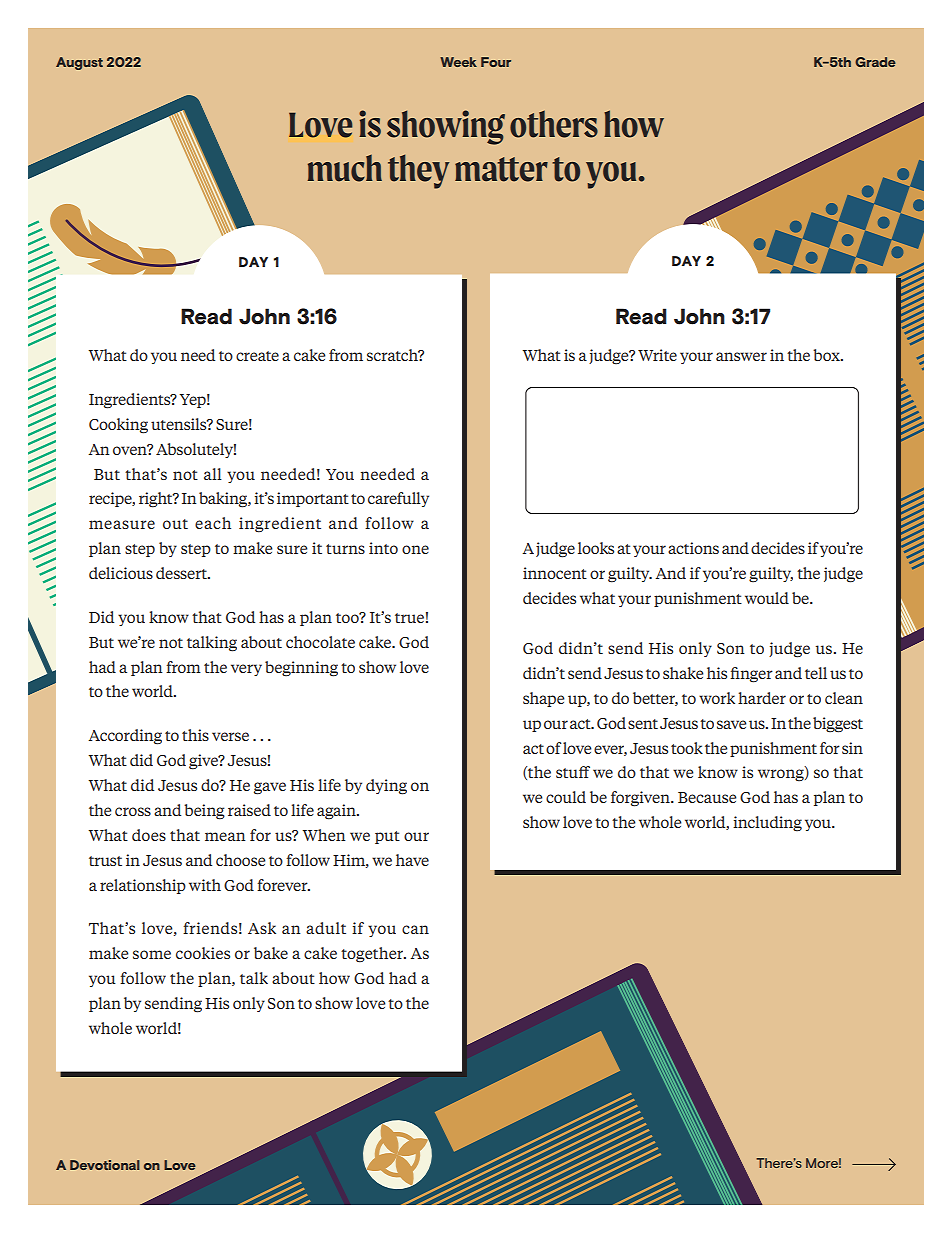 The image size is (952, 1233). Describe the element at coordinates (767, 824) in the screenshot. I see `including` at that location.
